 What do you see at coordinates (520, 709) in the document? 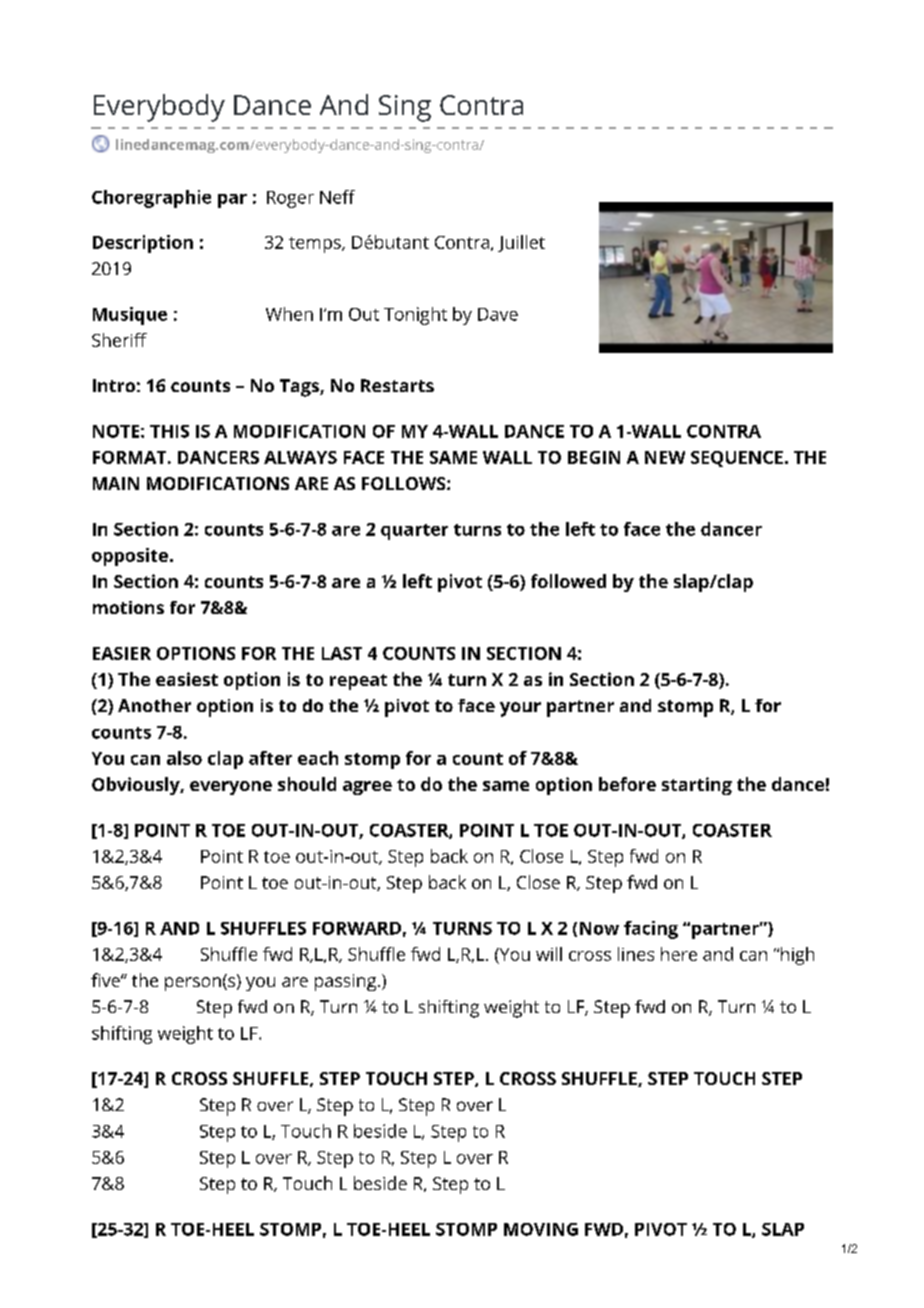
I see `your` at bounding box center [520, 709].
